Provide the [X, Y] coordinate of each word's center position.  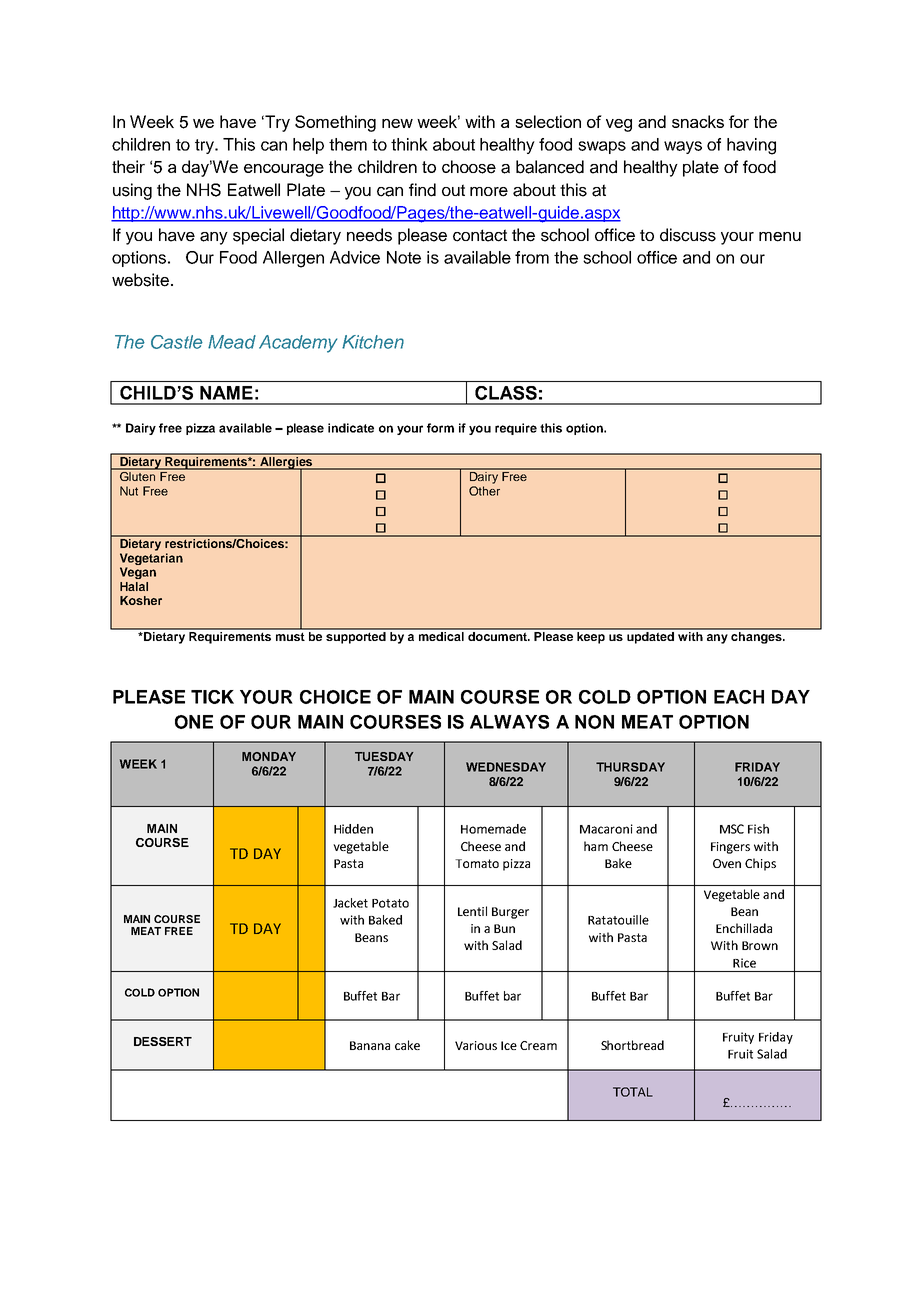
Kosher [141, 600]
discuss [688, 235]
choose [469, 167]
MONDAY [269, 756]
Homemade [493, 829]
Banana [370, 1045]
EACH [739, 697]
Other [484, 491]
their [128, 166]
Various [476, 1045]
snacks [698, 121]
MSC [732, 829]
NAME [226, 393]
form [440, 428]
